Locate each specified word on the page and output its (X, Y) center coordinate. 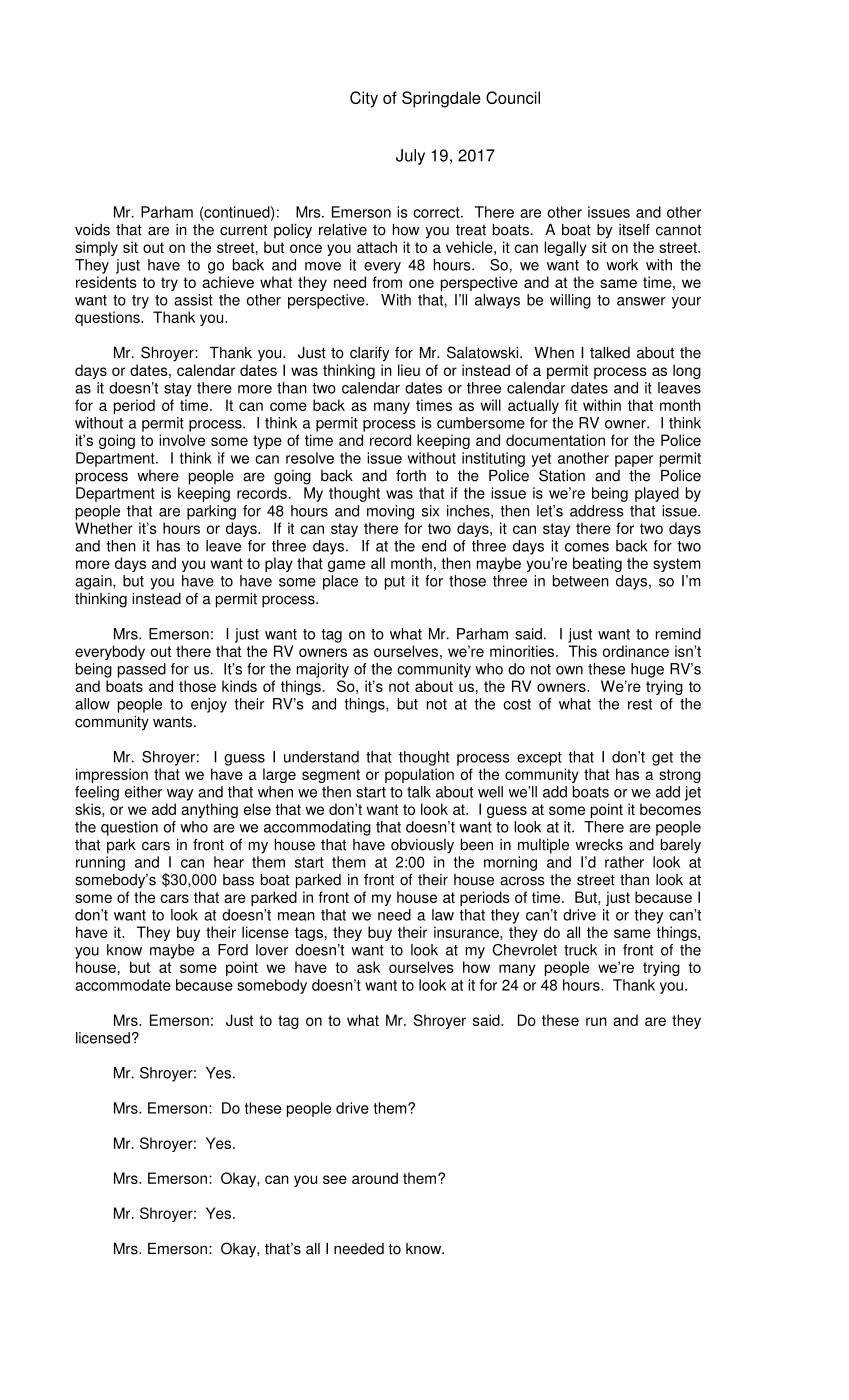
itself (634, 230)
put (395, 583)
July (410, 157)
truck (580, 950)
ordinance (636, 651)
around (375, 1178)
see (335, 1179)
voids (92, 230)
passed (142, 670)
